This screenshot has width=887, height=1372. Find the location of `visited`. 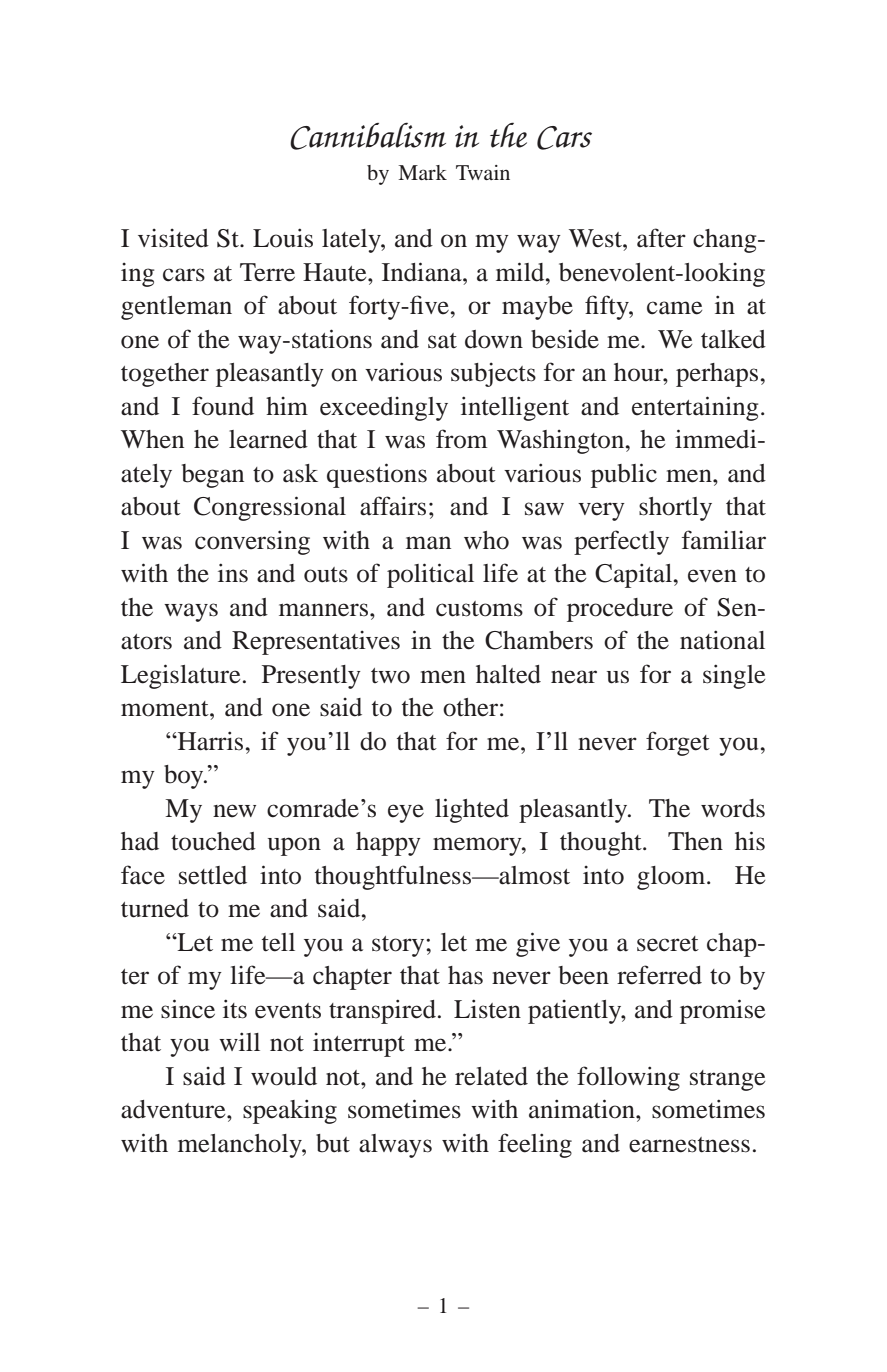

visited is located at coordinates (173, 238).
